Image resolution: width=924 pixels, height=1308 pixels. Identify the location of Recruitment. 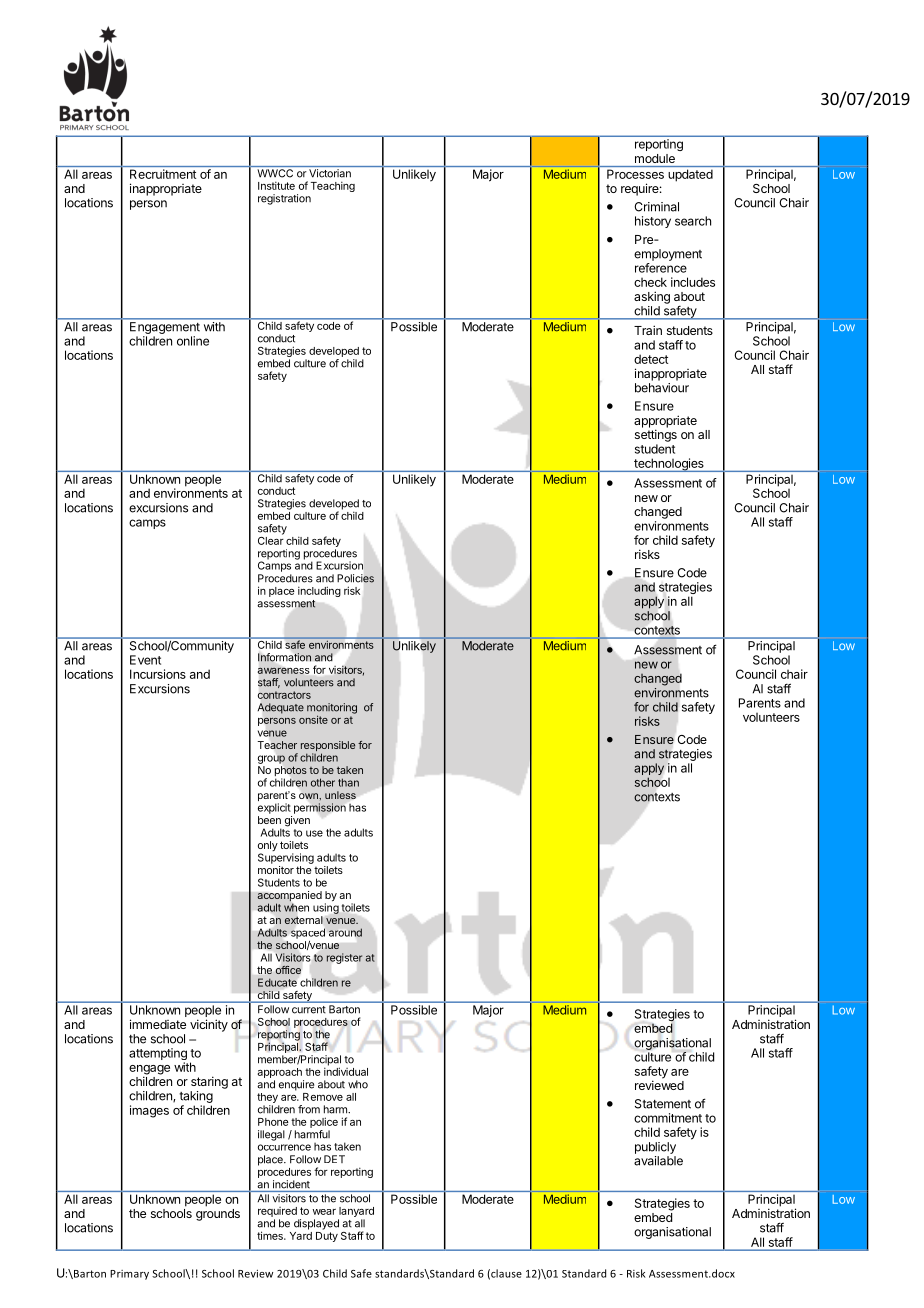
(163, 174).
